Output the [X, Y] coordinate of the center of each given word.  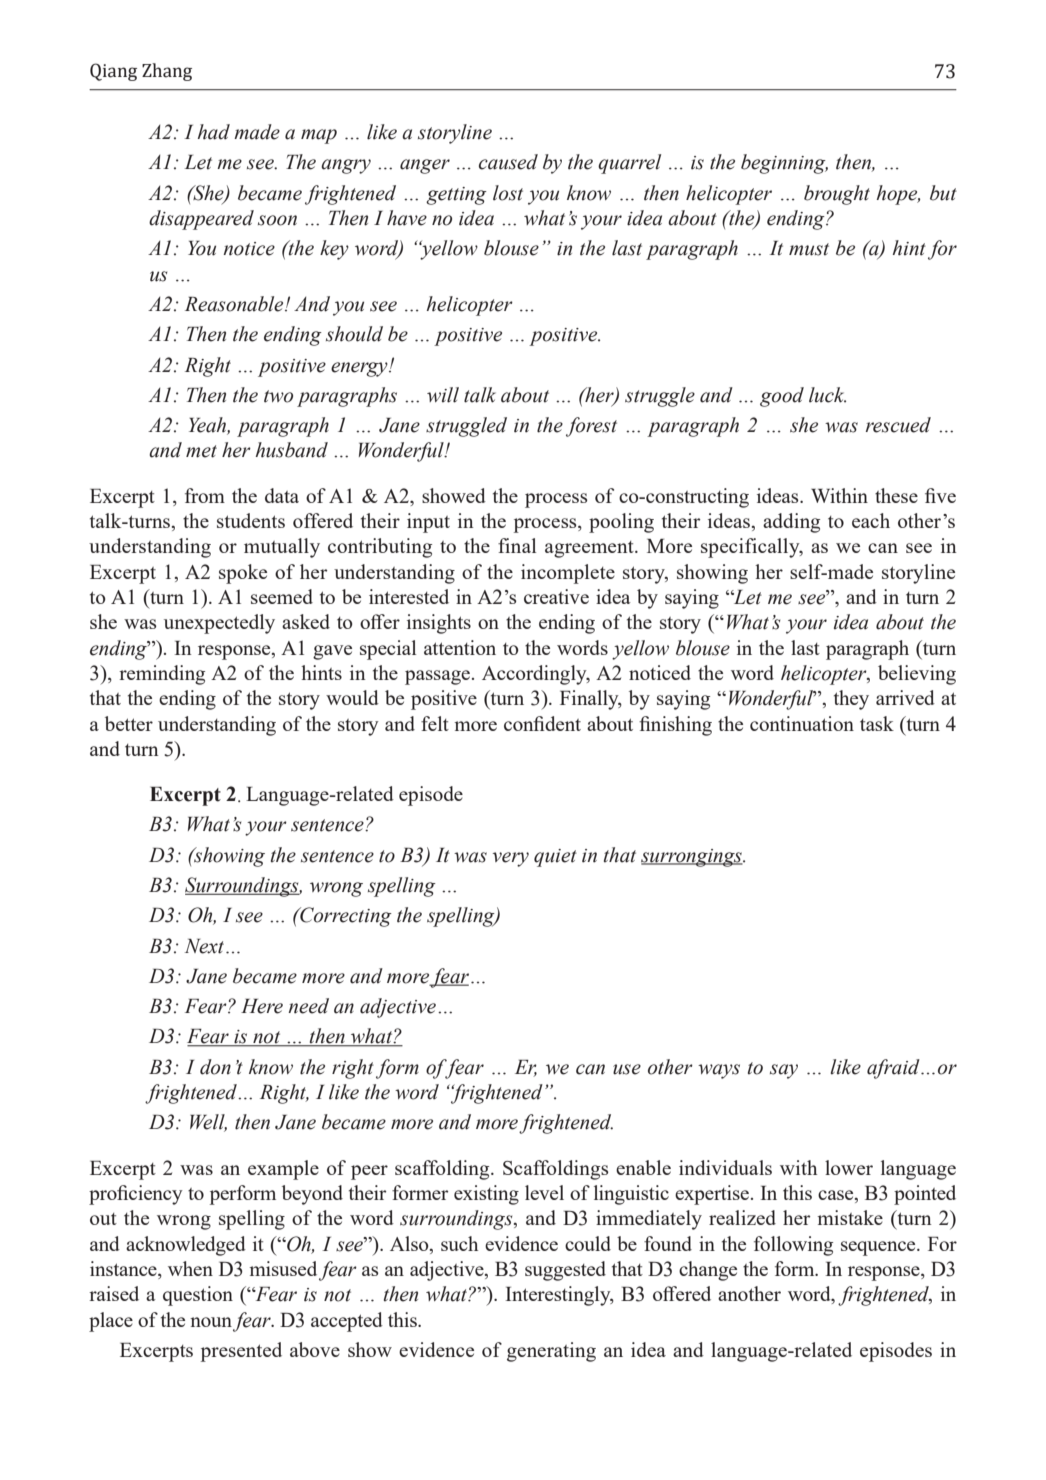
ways [719, 1071]
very [510, 859]
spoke [243, 574]
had [213, 132]
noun [211, 1322]
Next [206, 946]
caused [508, 162]
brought [837, 195]
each [871, 520]
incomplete [568, 574]
